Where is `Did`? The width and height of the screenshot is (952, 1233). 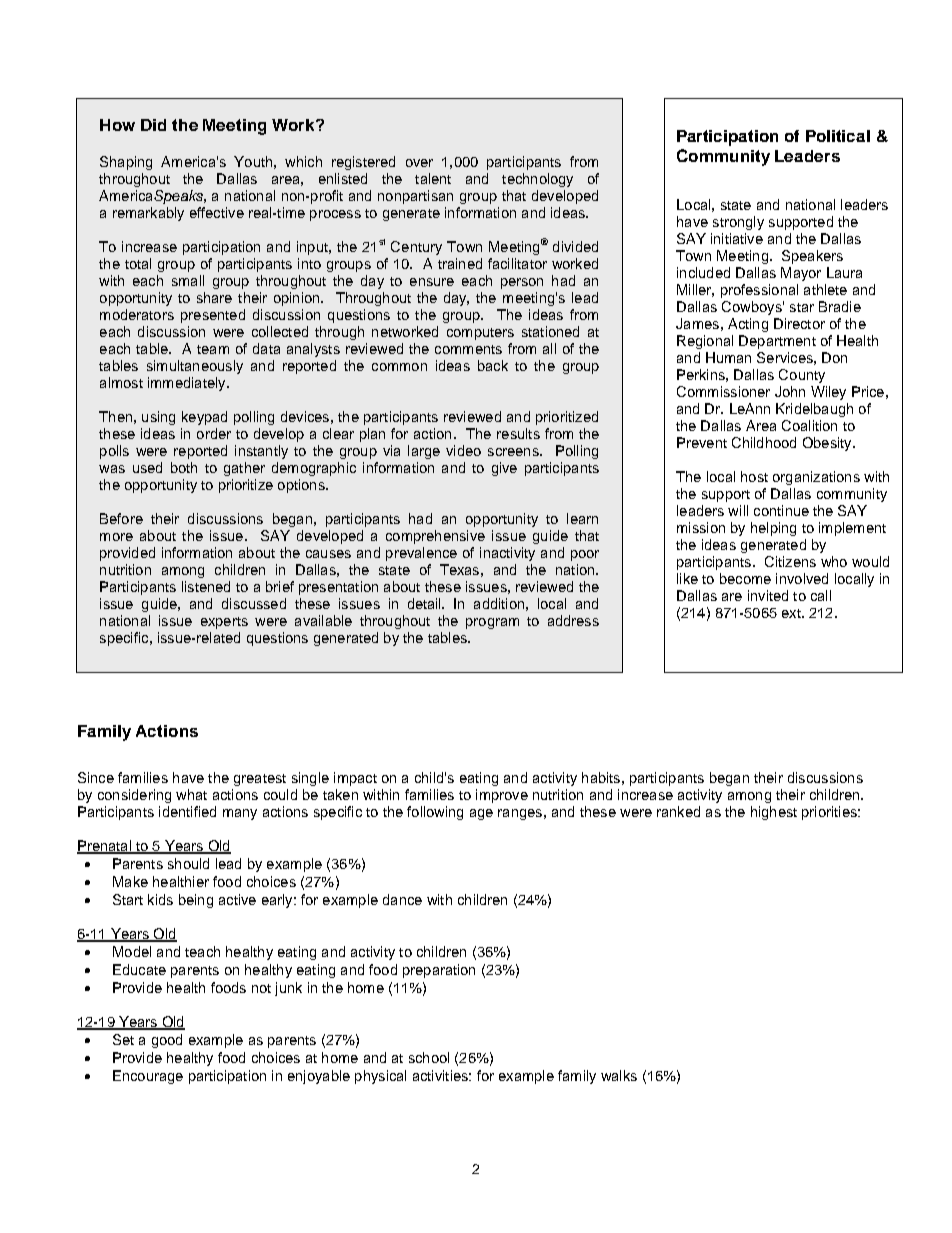 Did is located at coordinates (153, 125).
